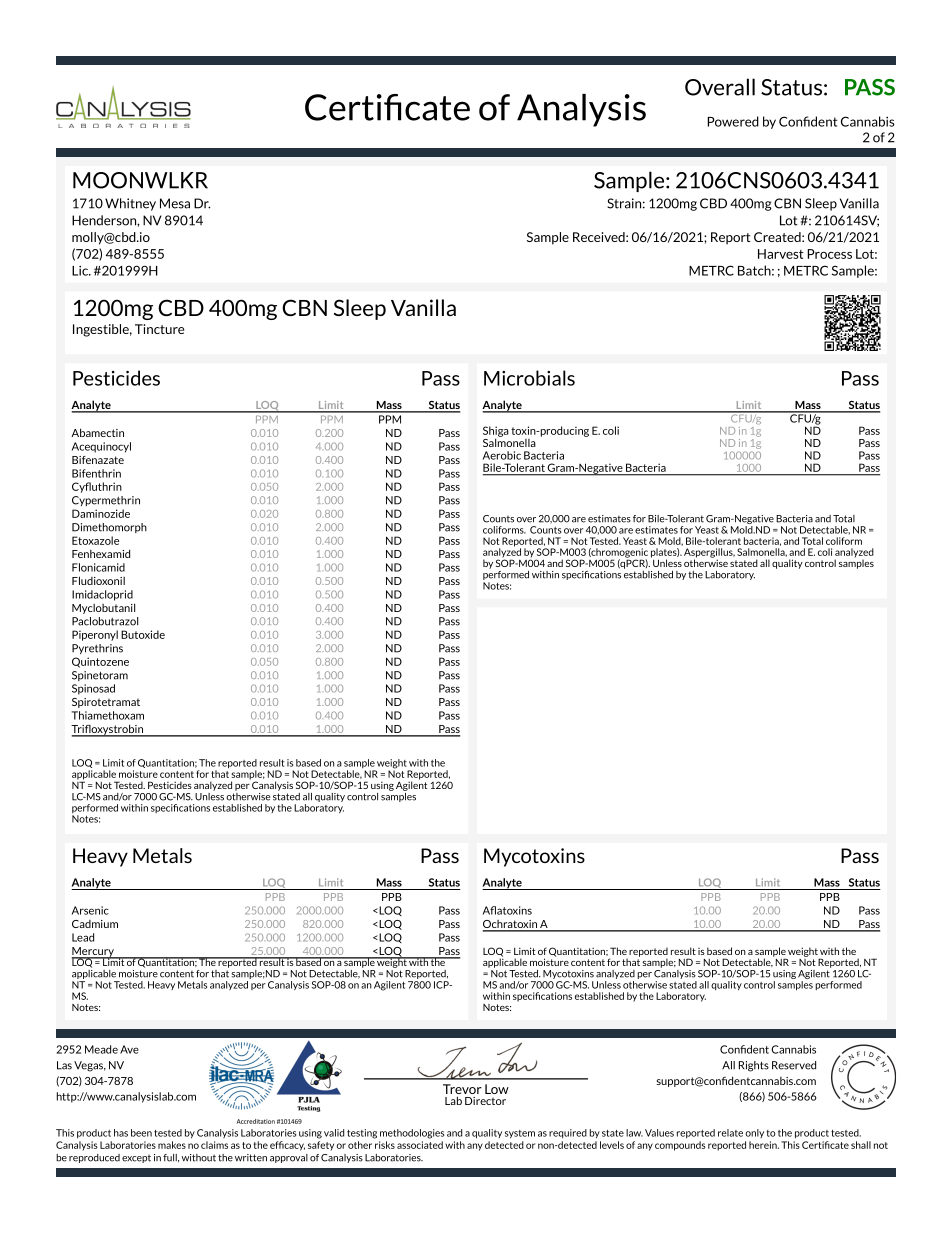 The width and height of the page is (952, 1233). I want to click on Arsenic, so click(90, 910).
